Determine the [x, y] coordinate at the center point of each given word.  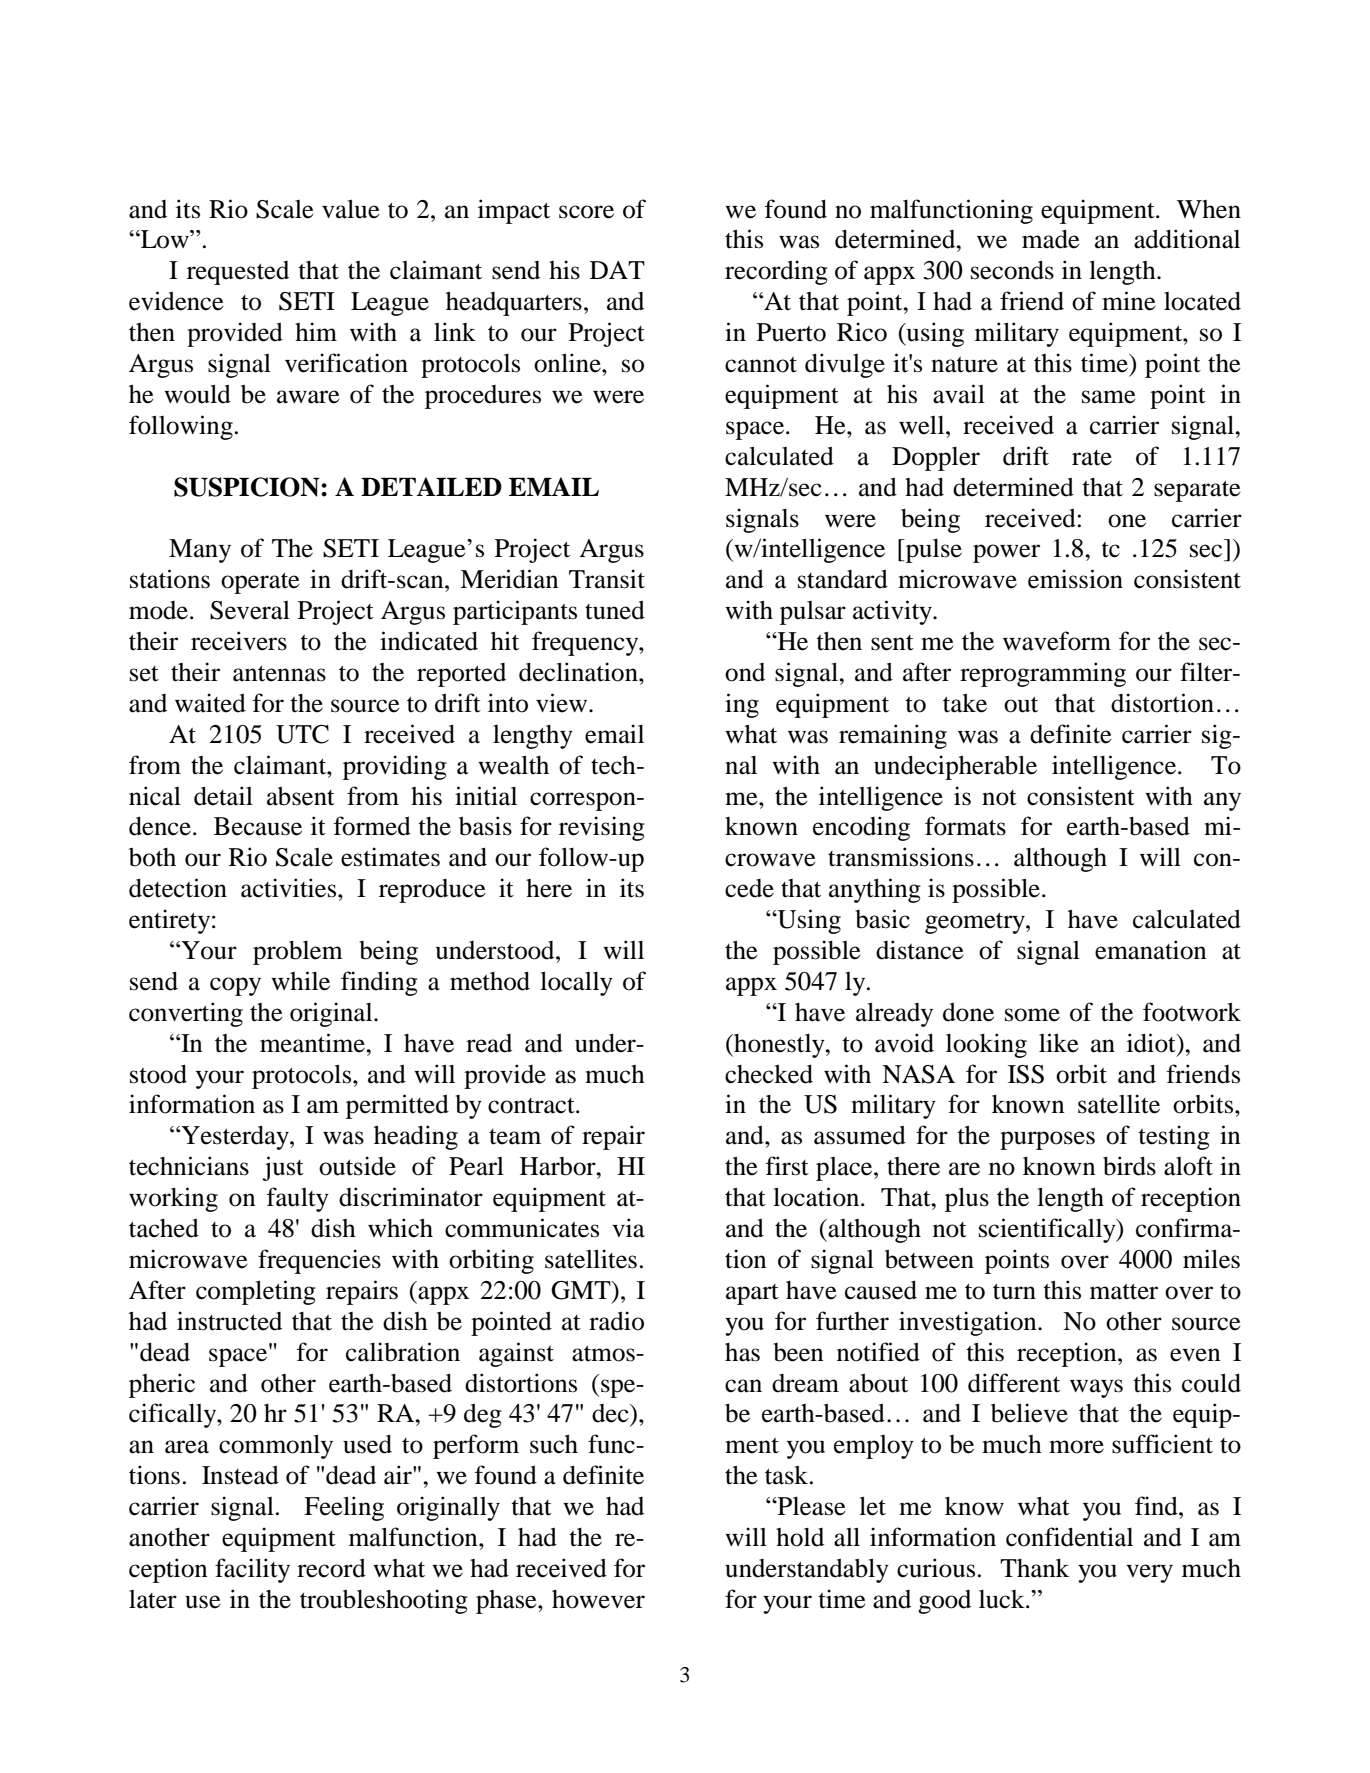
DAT [617, 270]
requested [238, 273]
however [598, 1599]
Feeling [344, 1508]
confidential [1069, 1537]
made [1051, 239]
